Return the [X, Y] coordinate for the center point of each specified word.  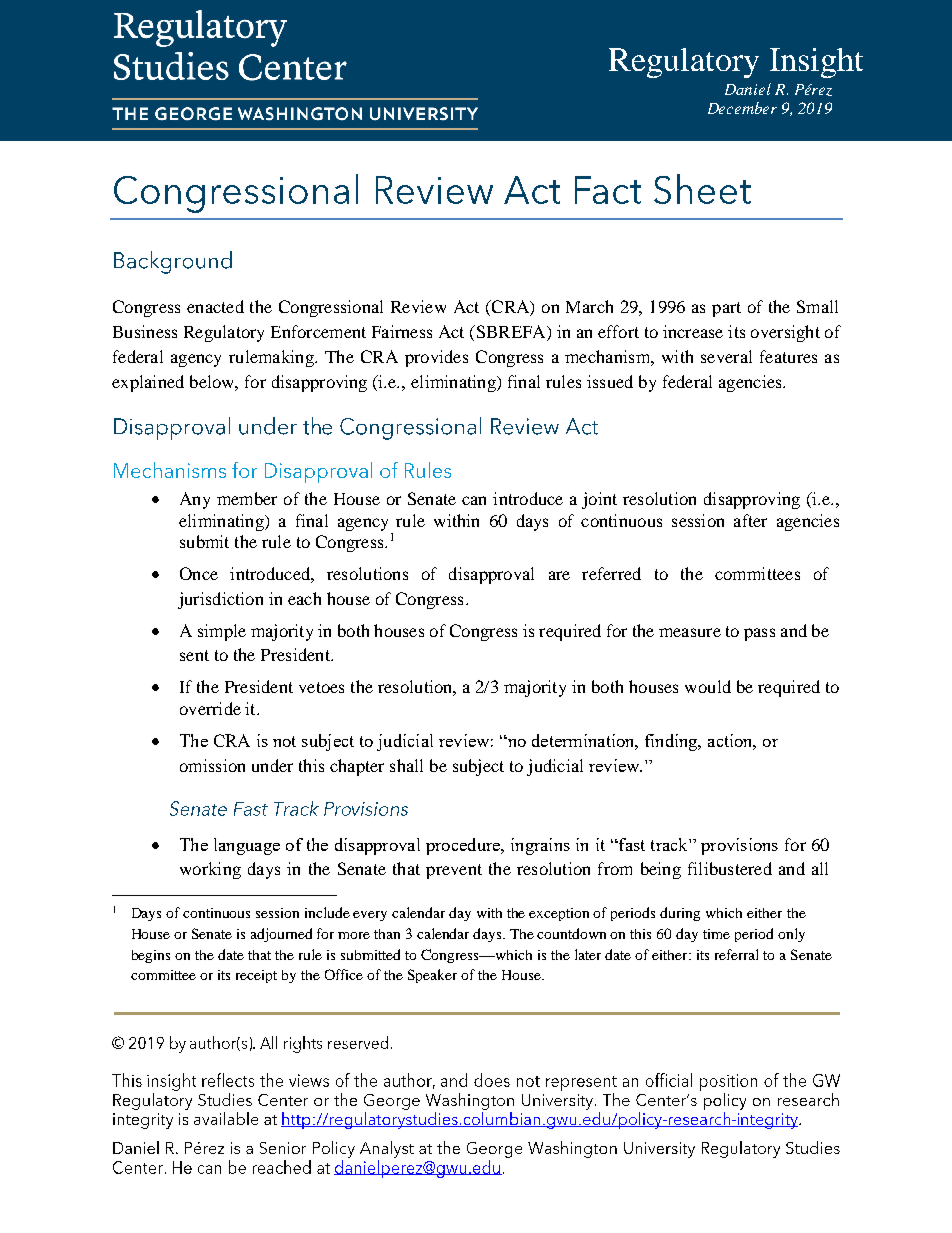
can [474, 500]
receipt [256, 976]
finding [672, 742]
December [742, 108]
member [247, 498]
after [750, 520]
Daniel [748, 89]
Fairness [402, 331]
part [726, 309]
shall [406, 765]
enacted [215, 306]
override [210, 708]
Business [145, 331]
